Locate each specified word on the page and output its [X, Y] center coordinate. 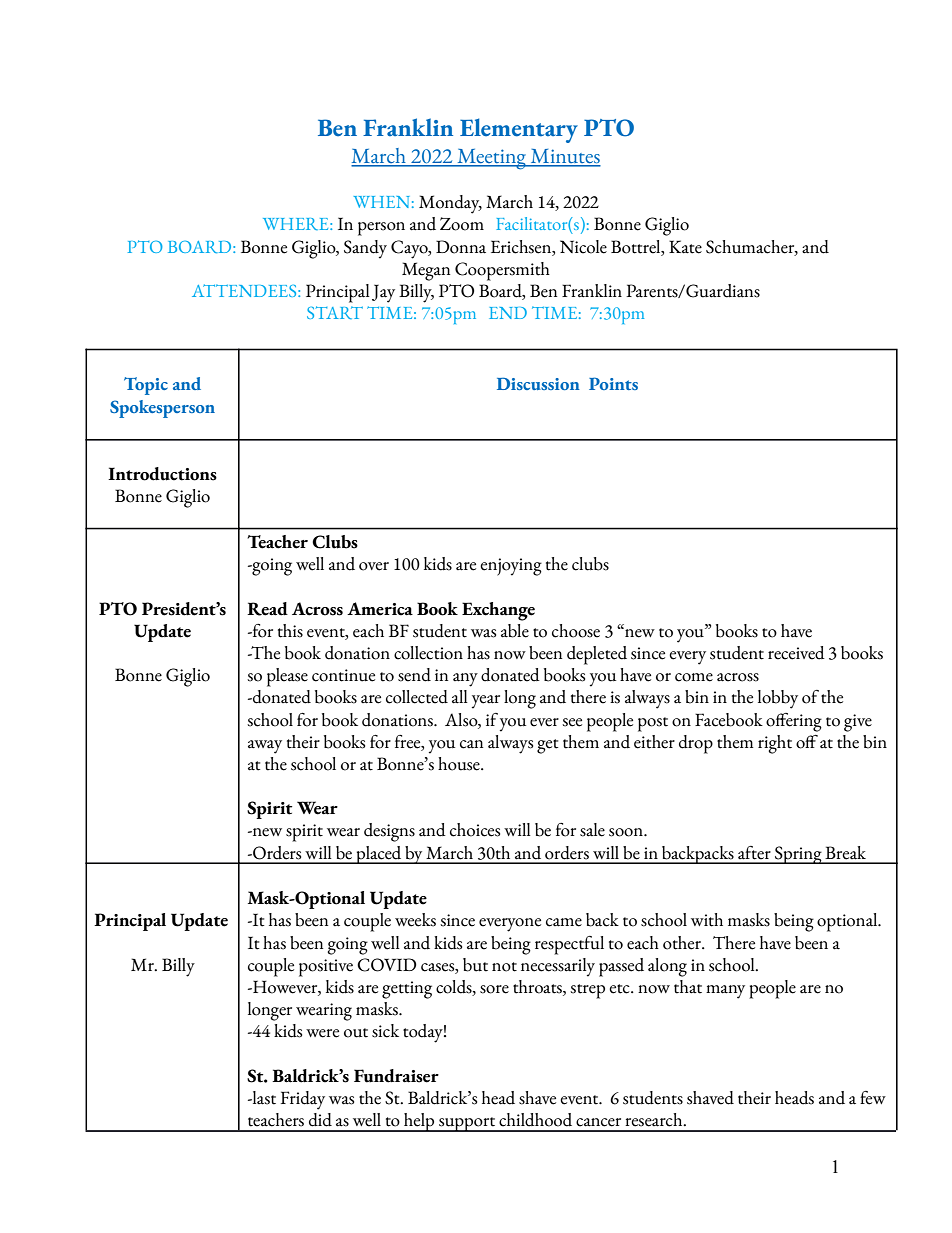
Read [267, 609]
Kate [685, 247]
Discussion [538, 383]
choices [475, 830]
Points [613, 383]
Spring [798, 855]
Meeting [492, 159]
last [263, 1098]
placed [379, 855]
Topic [146, 386]
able [515, 631]
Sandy [365, 249]
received [796, 653]
